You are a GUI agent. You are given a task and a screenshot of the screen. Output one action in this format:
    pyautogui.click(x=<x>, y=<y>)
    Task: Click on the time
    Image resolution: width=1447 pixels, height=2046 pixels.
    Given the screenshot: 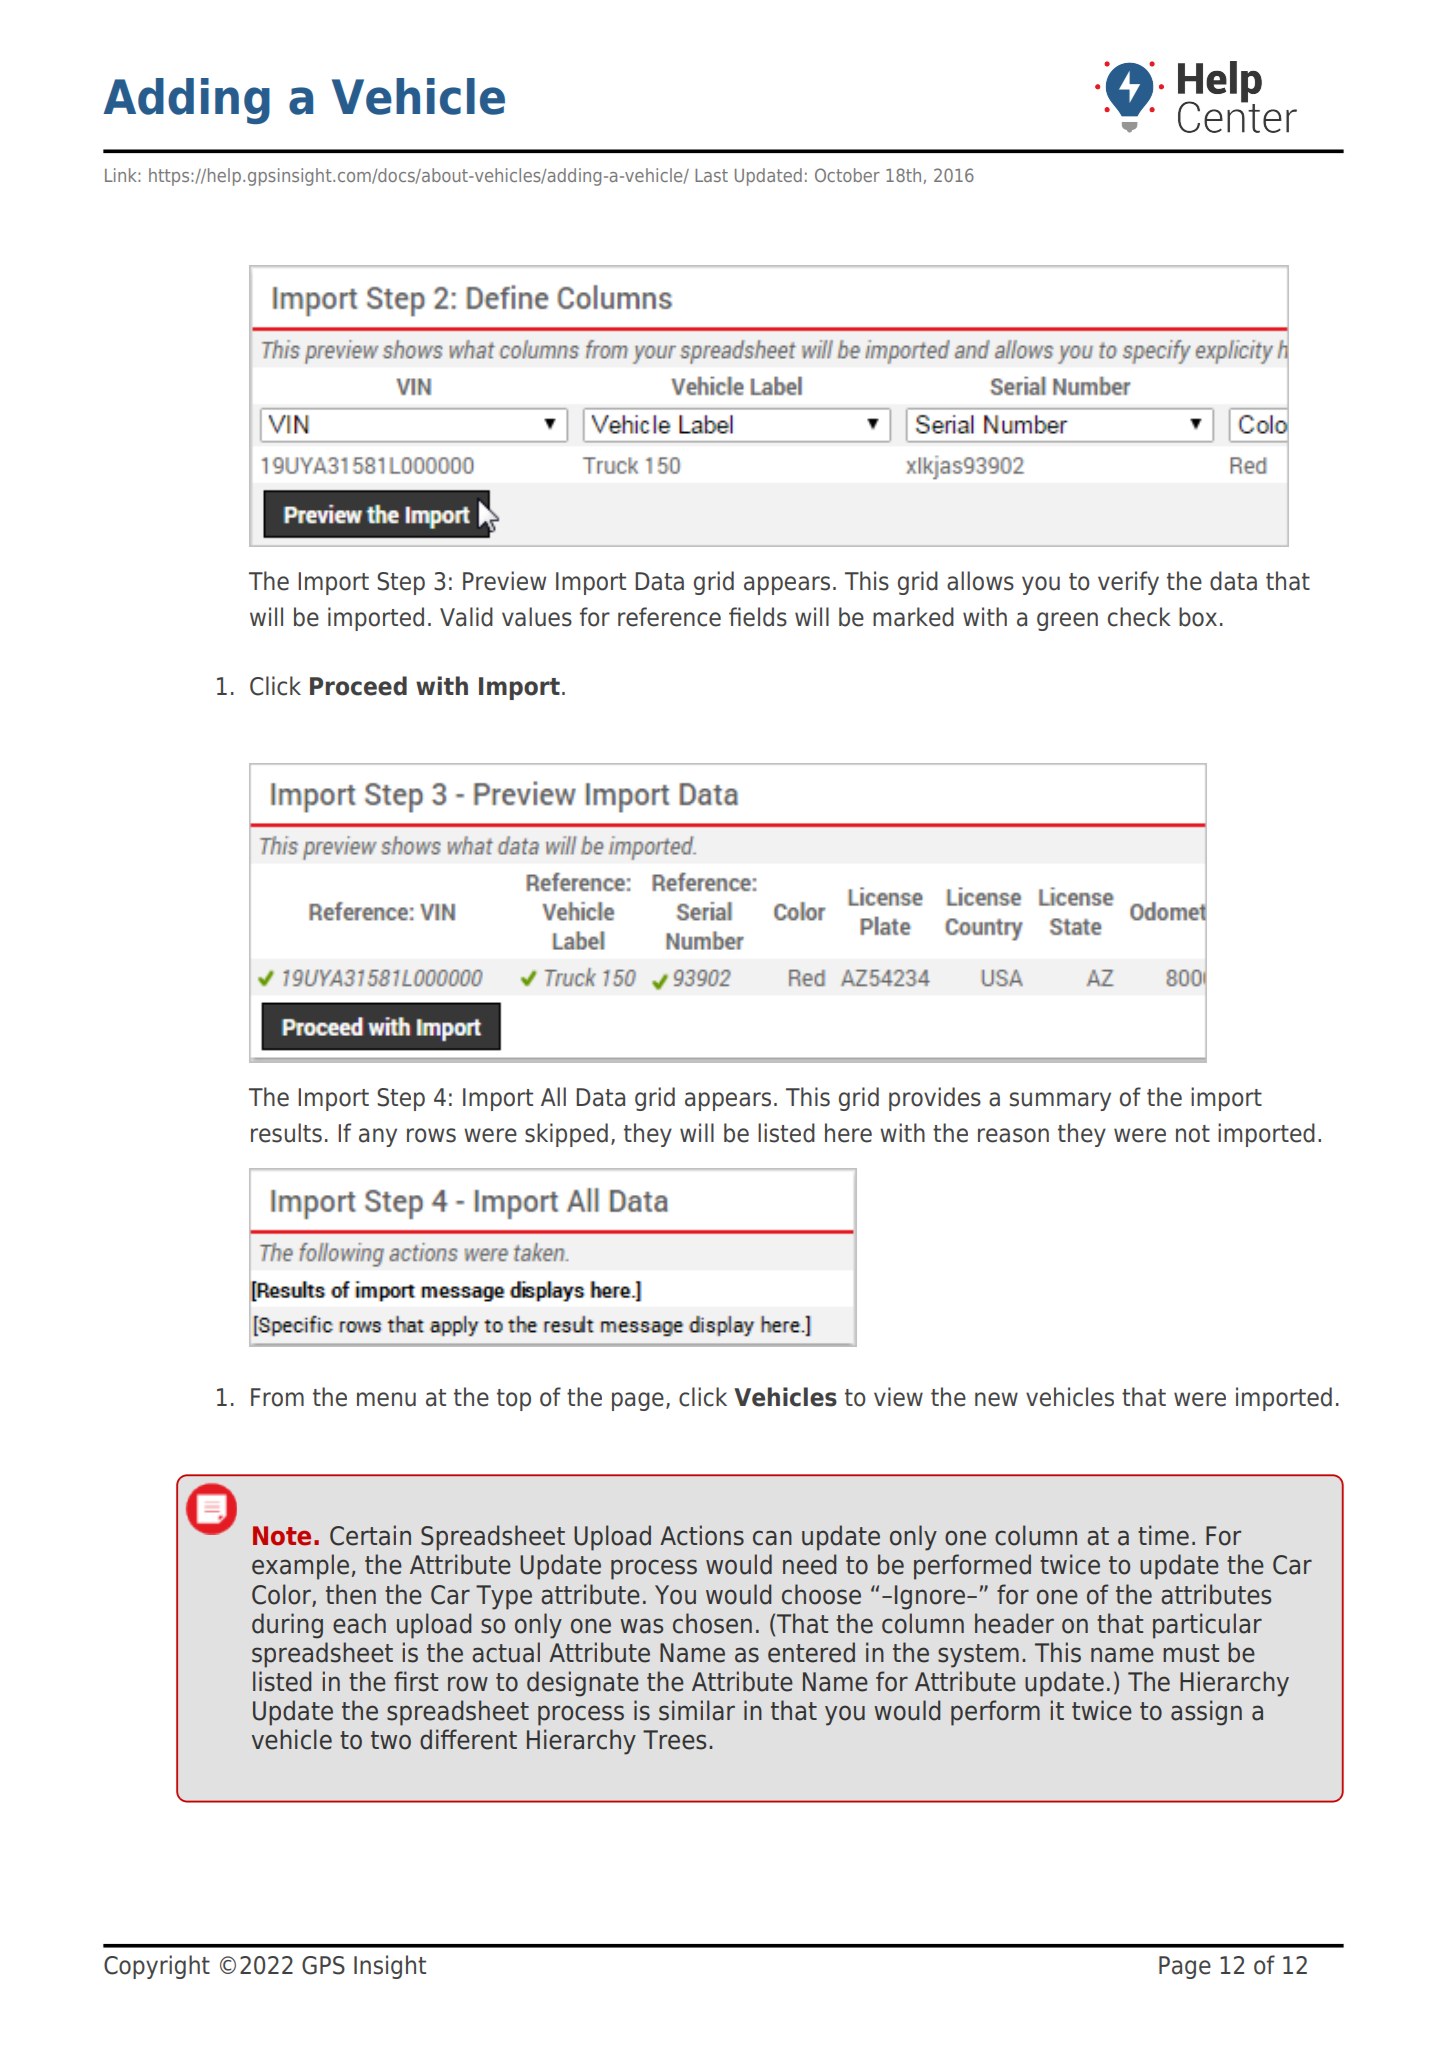 What is the action you would take?
    pyautogui.click(x=1163, y=1535)
